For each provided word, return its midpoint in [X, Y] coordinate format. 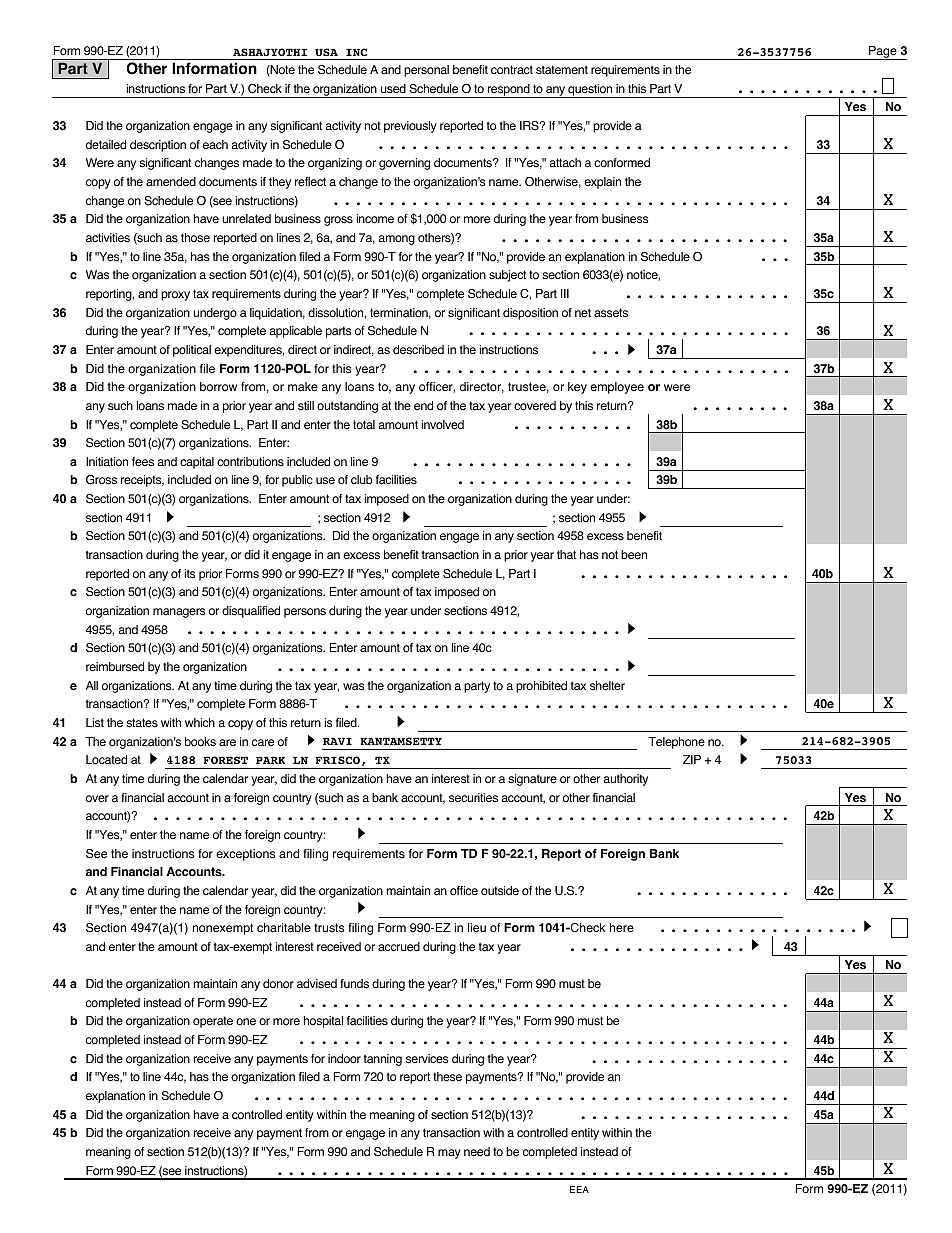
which [200, 722]
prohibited [541, 687]
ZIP [692, 759]
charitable [284, 928]
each [215, 145]
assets [611, 313]
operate [213, 1022]
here [622, 928]
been [634, 554]
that [566, 554]
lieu [477, 927]
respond [508, 91]
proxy [175, 296]
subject [507, 276]
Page [883, 53]
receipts [142, 481]
